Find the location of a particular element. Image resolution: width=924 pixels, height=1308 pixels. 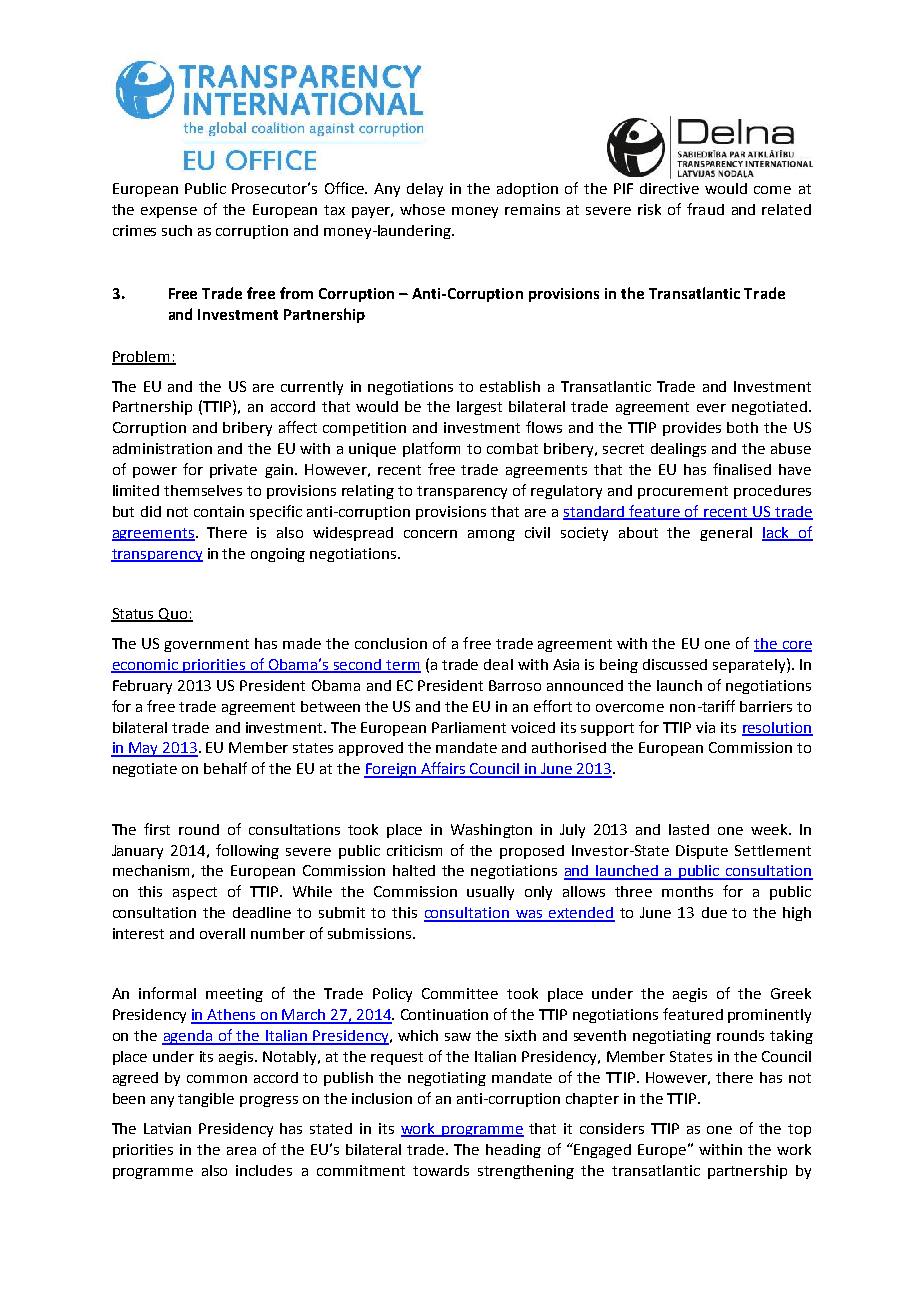

such is located at coordinates (177, 230).
